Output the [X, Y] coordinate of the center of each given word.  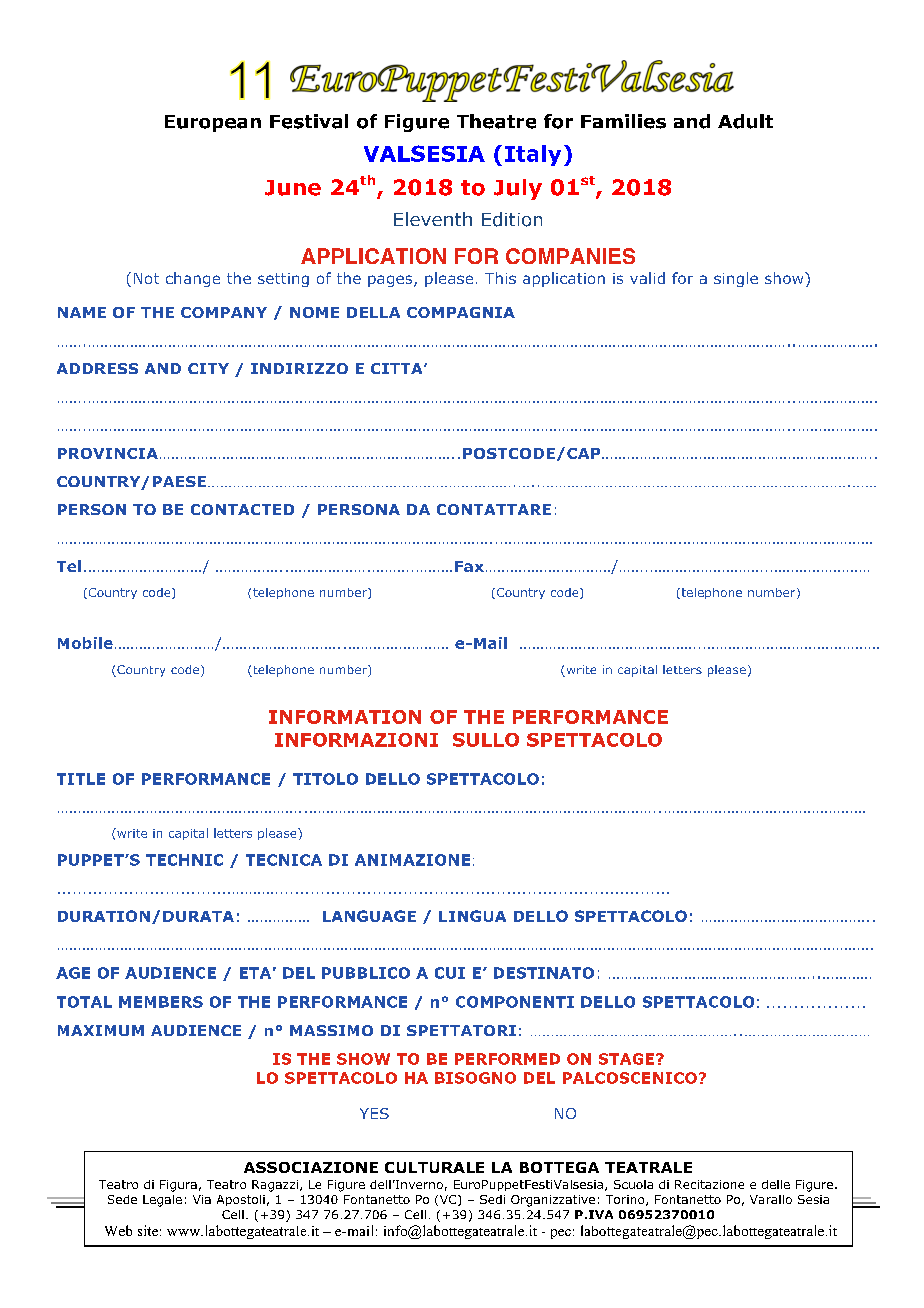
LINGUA [472, 916]
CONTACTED [242, 509]
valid [647, 278]
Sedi [492, 1199]
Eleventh [433, 219]
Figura [178, 1186]
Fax [469, 566]
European [213, 123]
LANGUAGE [369, 916]
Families [623, 121]
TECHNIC [184, 860]
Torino [626, 1200]
